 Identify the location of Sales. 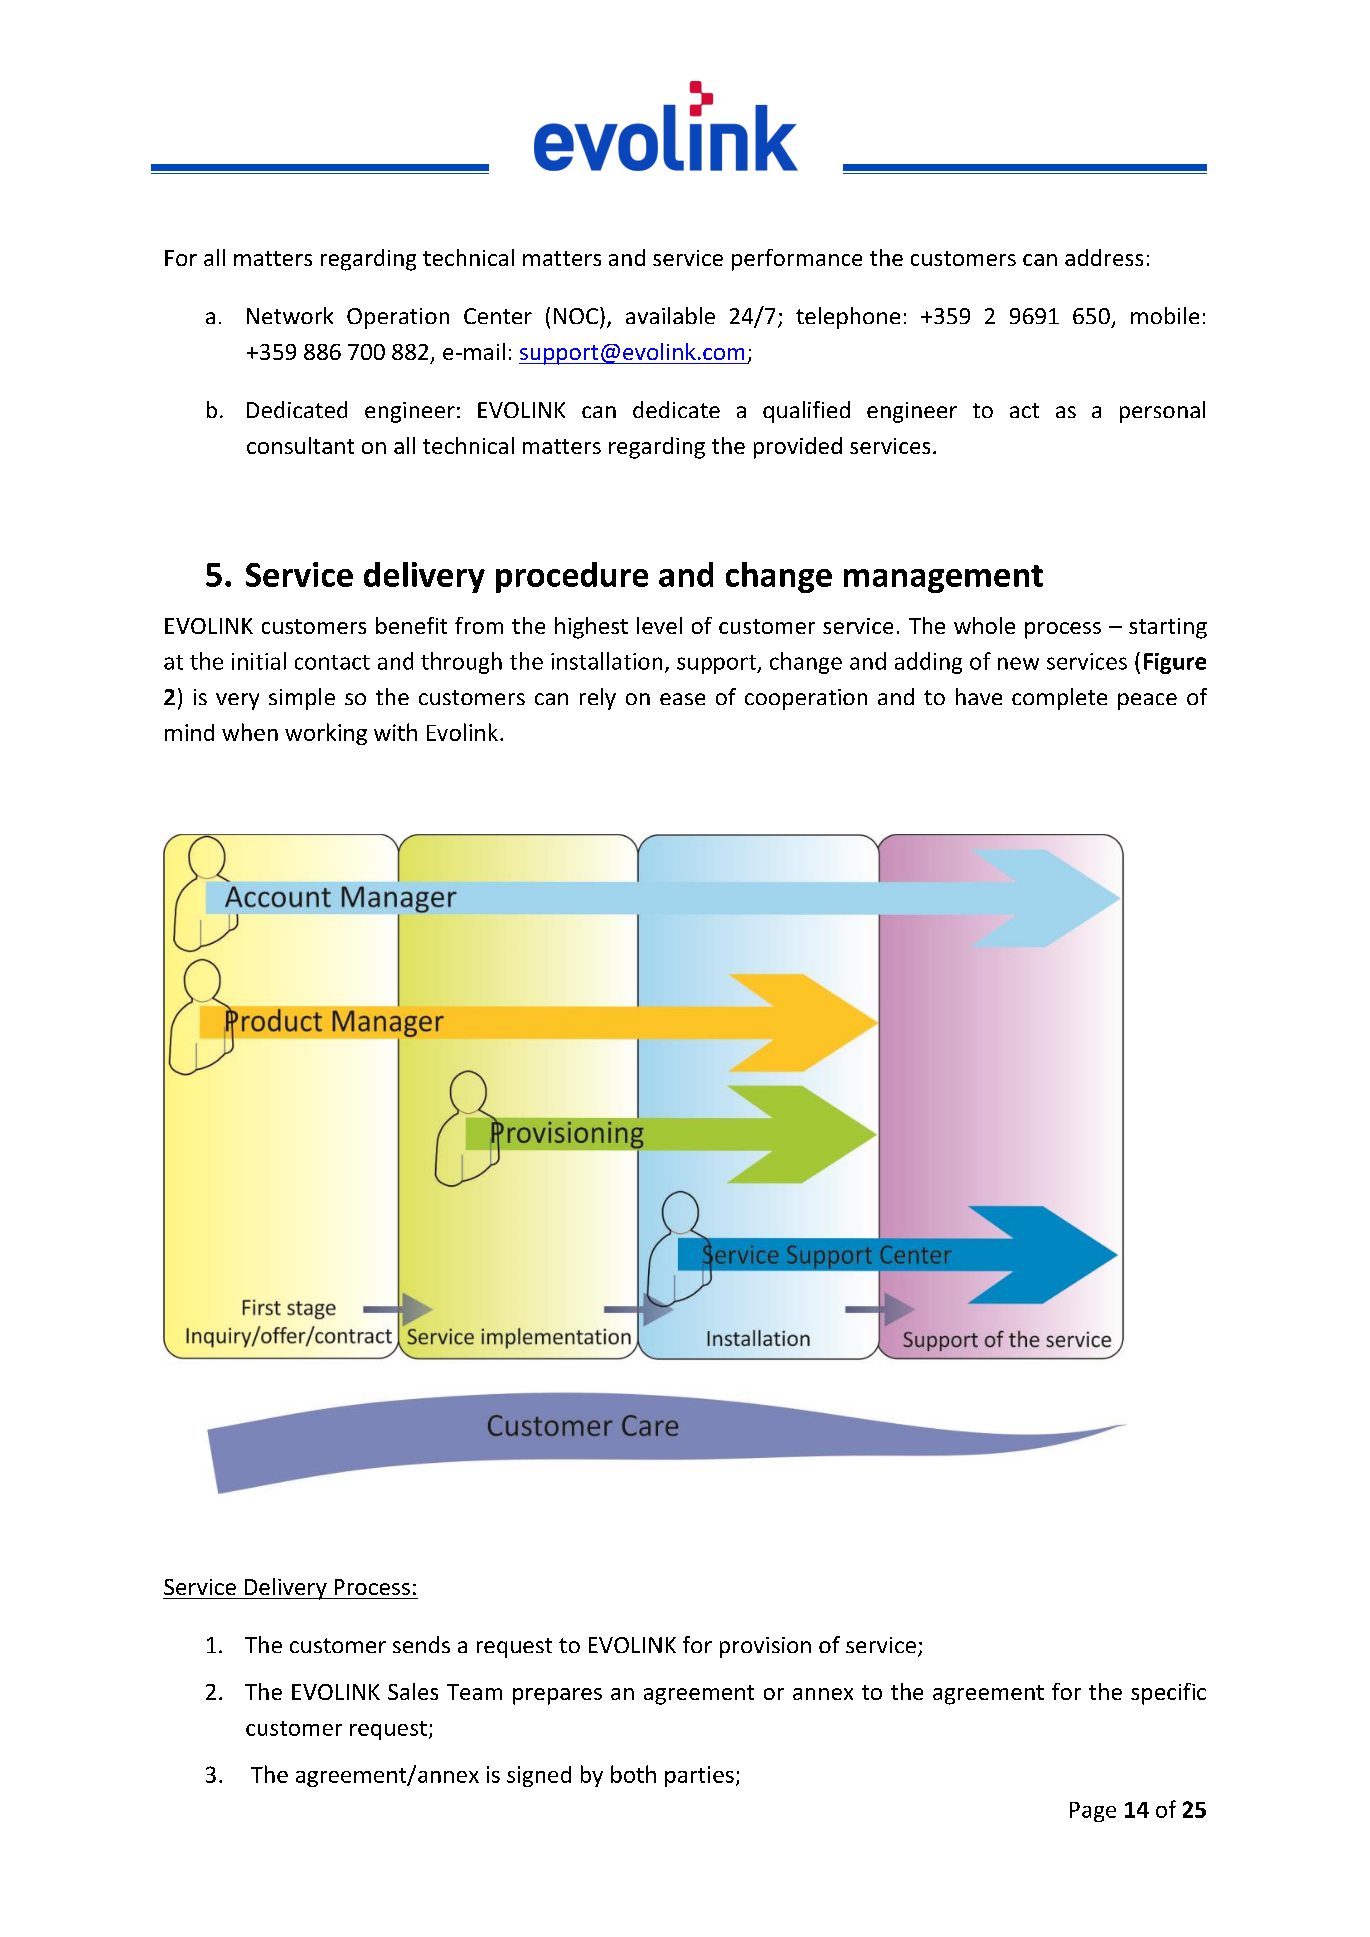
(413, 1691).
